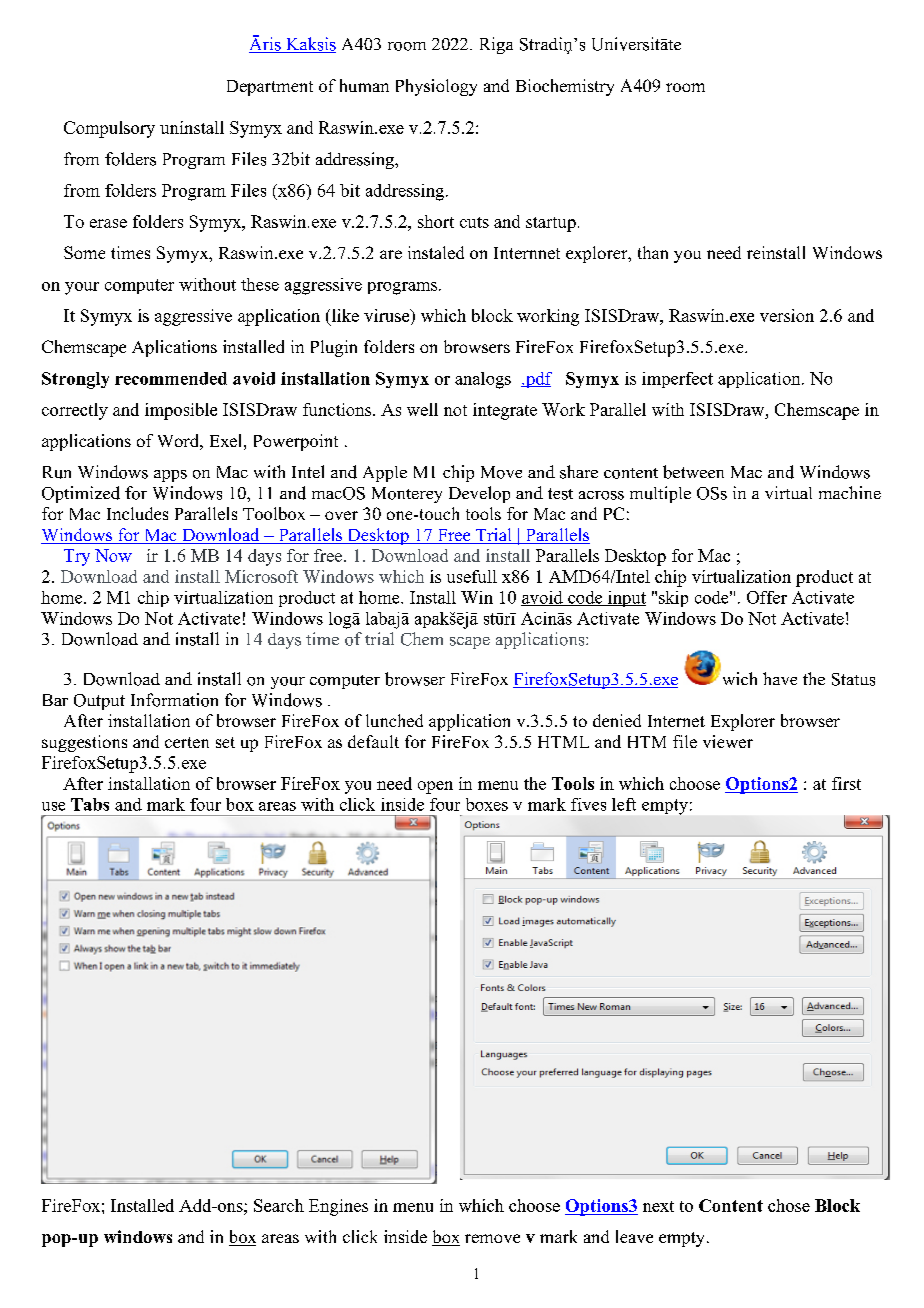 Image resolution: width=924 pixels, height=1308 pixels. I want to click on Develop, so click(479, 494).
